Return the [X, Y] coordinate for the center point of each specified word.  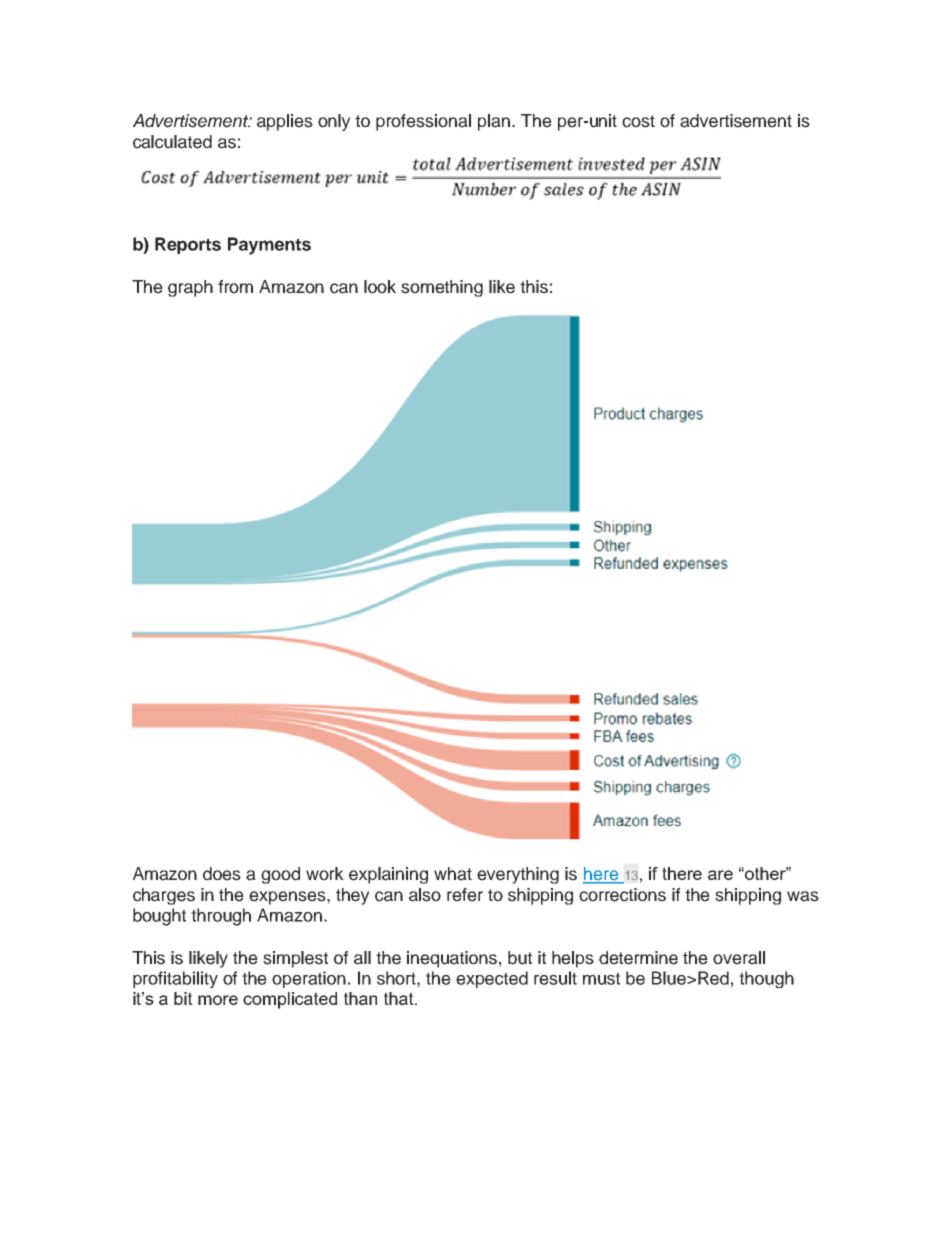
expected [492, 979]
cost [638, 121]
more [218, 1000]
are [720, 875]
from [235, 287]
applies [285, 122]
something [442, 288]
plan [494, 122]
